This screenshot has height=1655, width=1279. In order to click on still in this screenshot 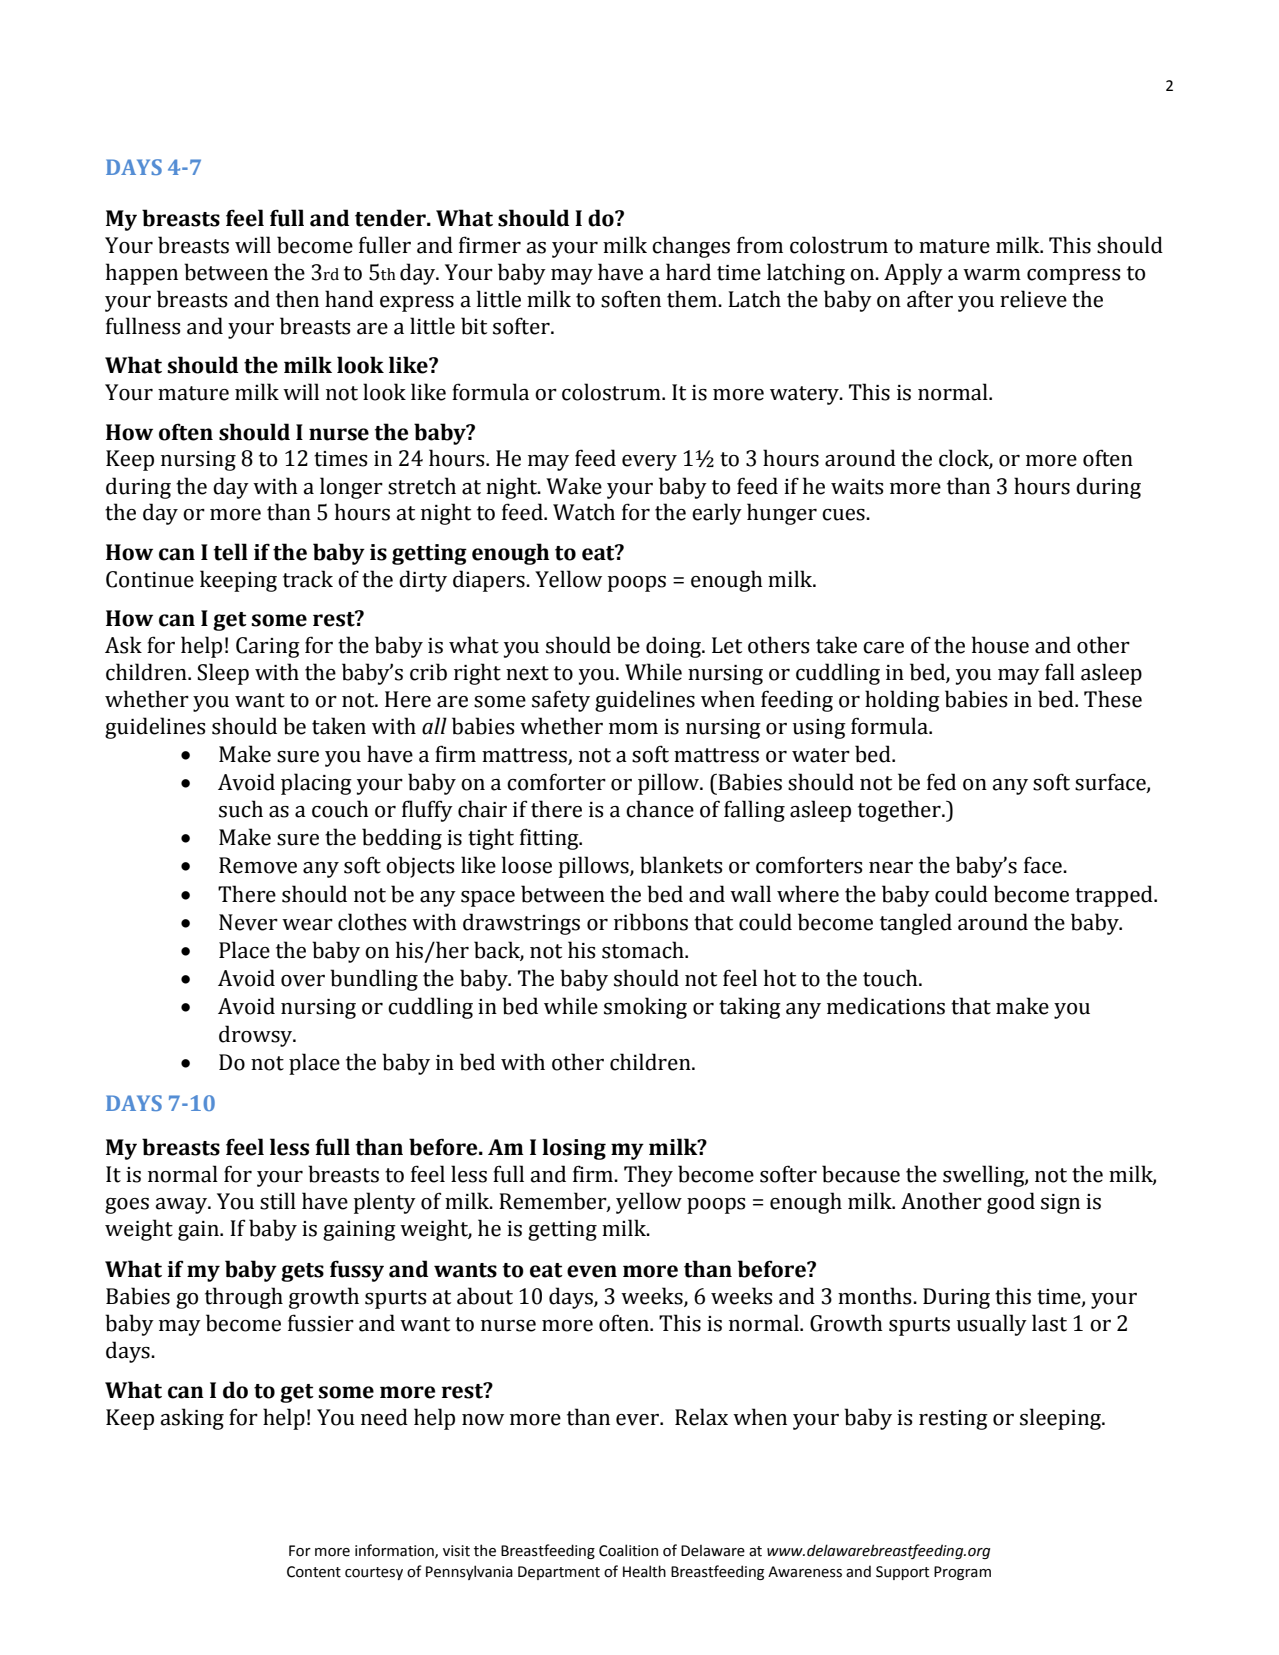, I will do `click(278, 1201)`.
